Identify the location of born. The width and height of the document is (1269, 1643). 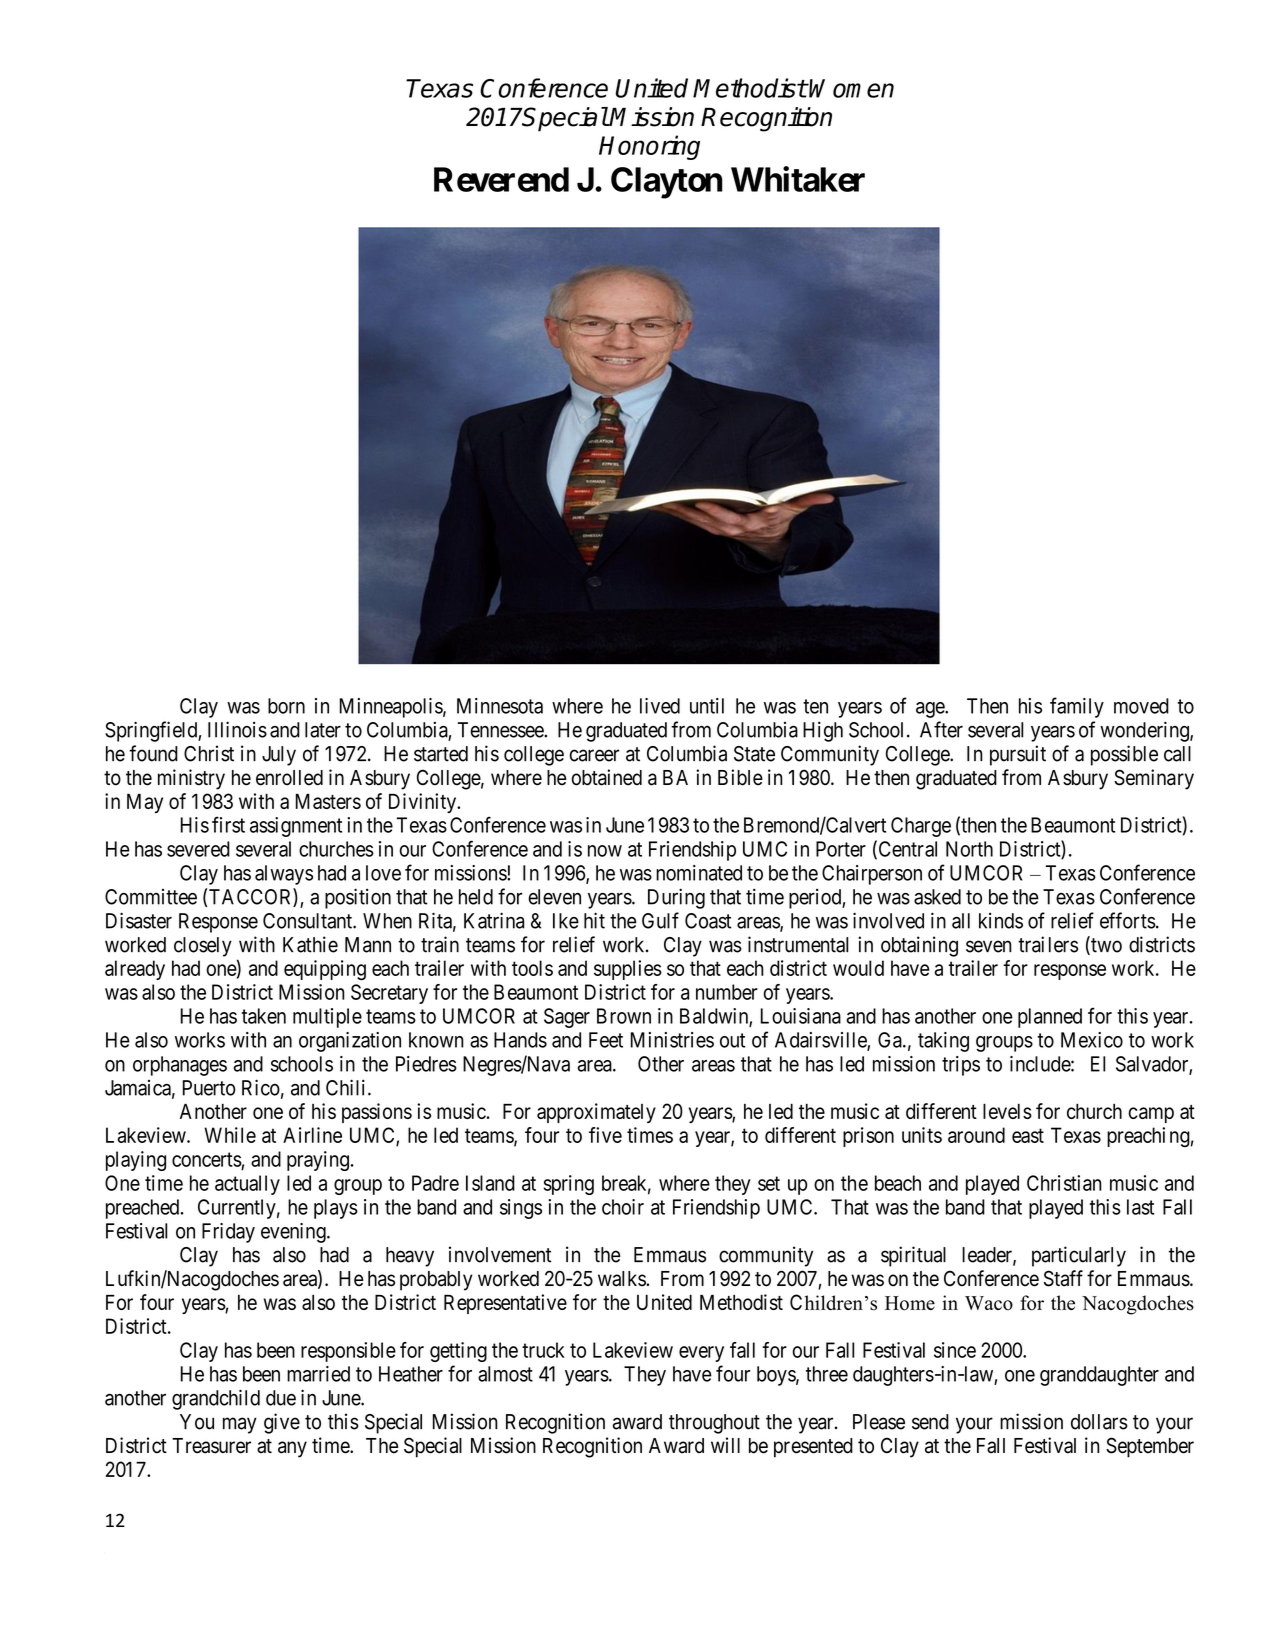
(286, 706).
